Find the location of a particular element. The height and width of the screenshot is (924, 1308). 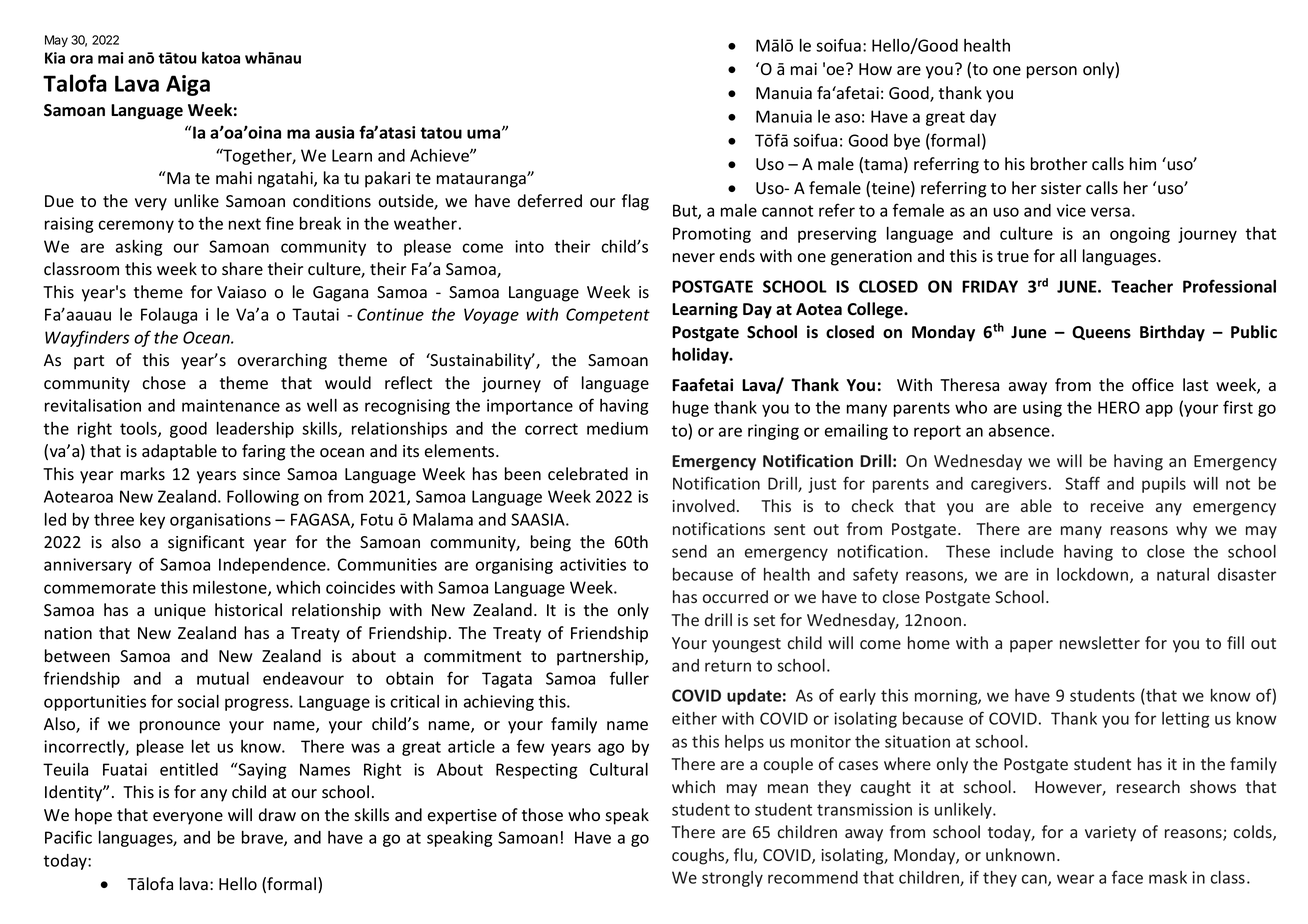

never is located at coordinates (694, 258).
